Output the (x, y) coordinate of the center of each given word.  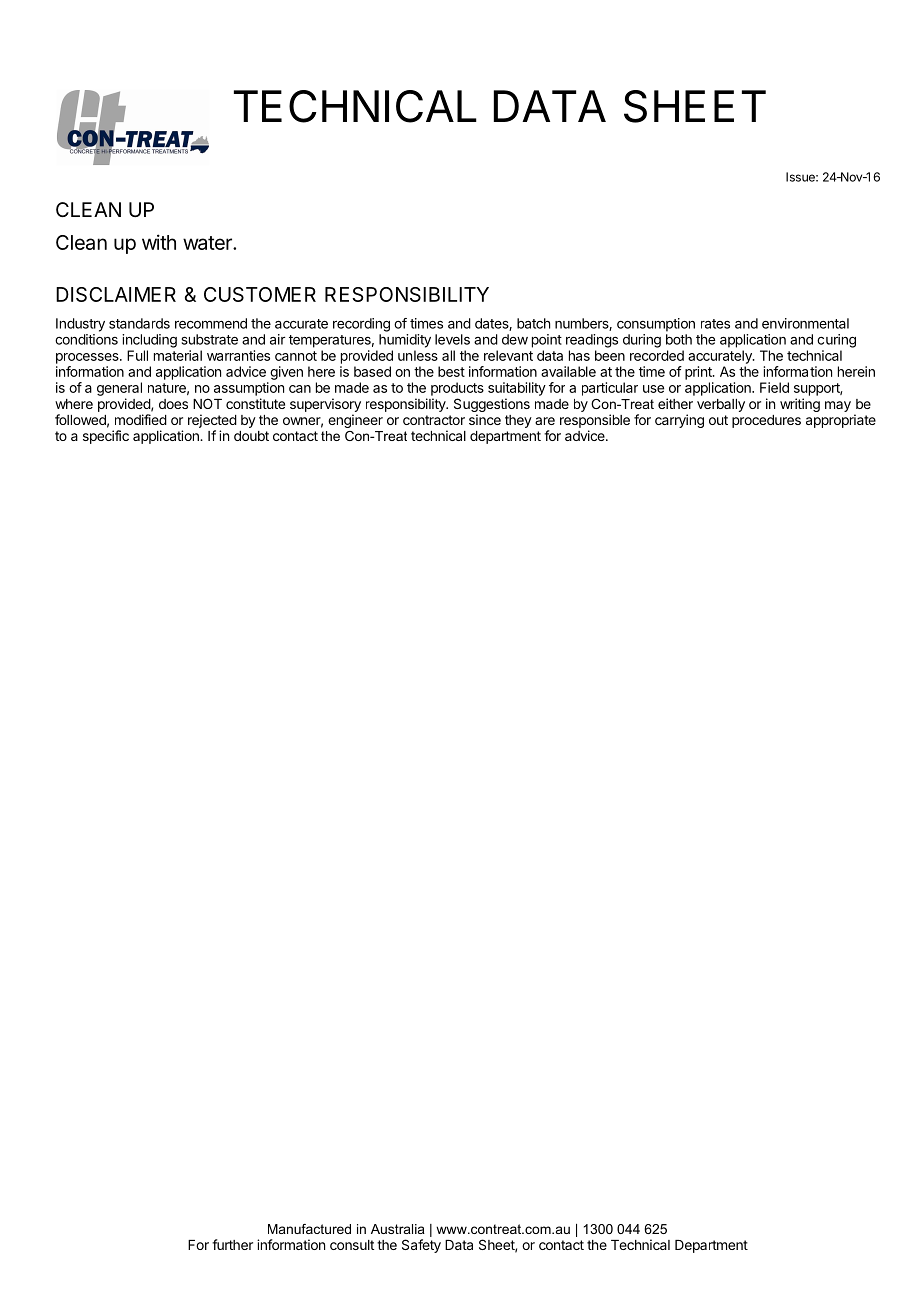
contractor (434, 420)
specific (106, 437)
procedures (766, 421)
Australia (398, 1229)
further (232, 1244)
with (159, 242)
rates (715, 324)
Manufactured (309, 1229)
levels (452, 339)
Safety (421, 1246)
